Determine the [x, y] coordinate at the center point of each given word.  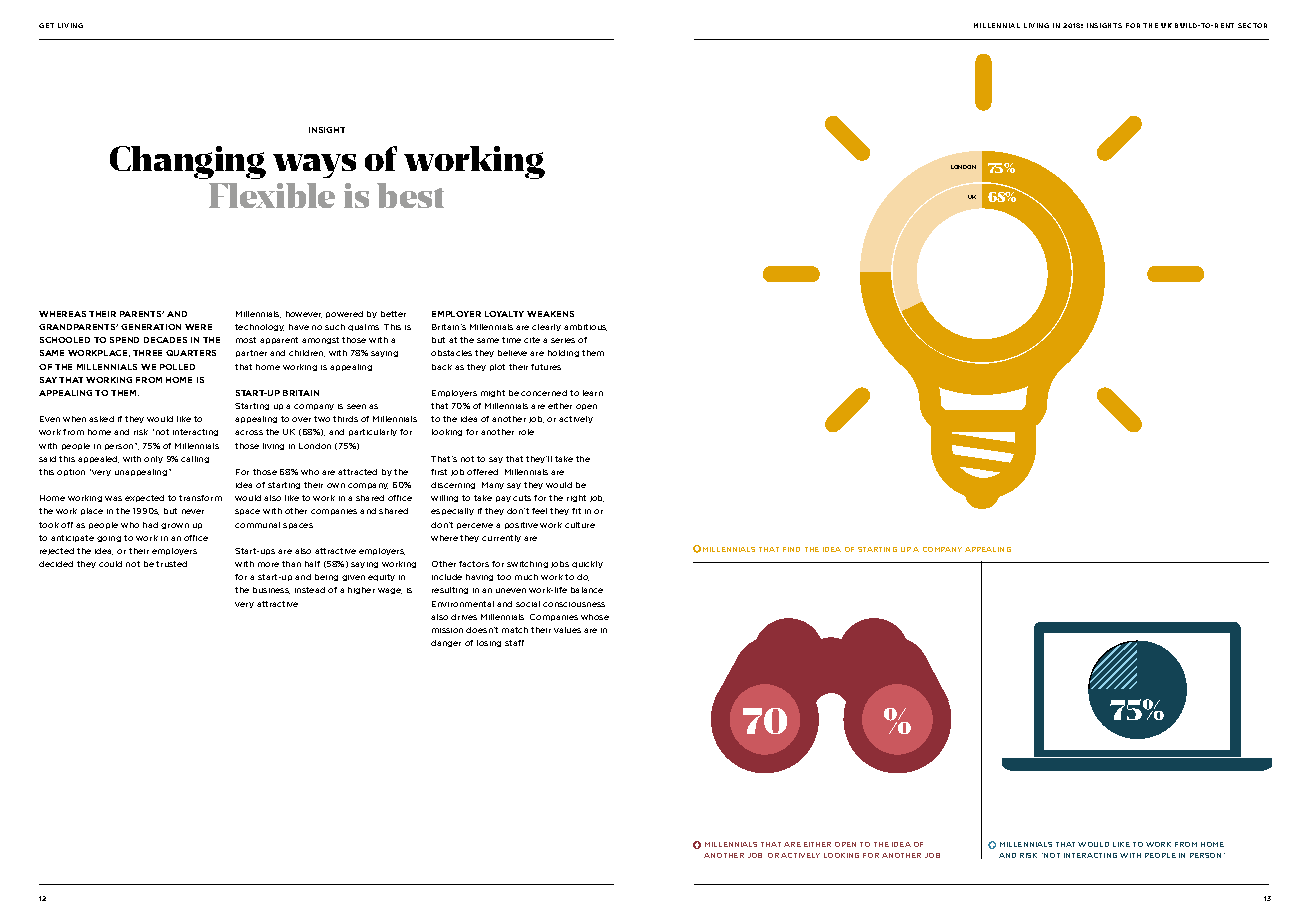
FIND [791, 549]
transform [200, 498]
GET [46, 25]
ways [314, 166]
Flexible [272, 195]
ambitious [585, 327]
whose [595, 617]
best [410, 195]
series [563, 340]
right [576, 498]
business [271, 590]
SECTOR [1252, 25]
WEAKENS [550, 314]
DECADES [165, 340]
